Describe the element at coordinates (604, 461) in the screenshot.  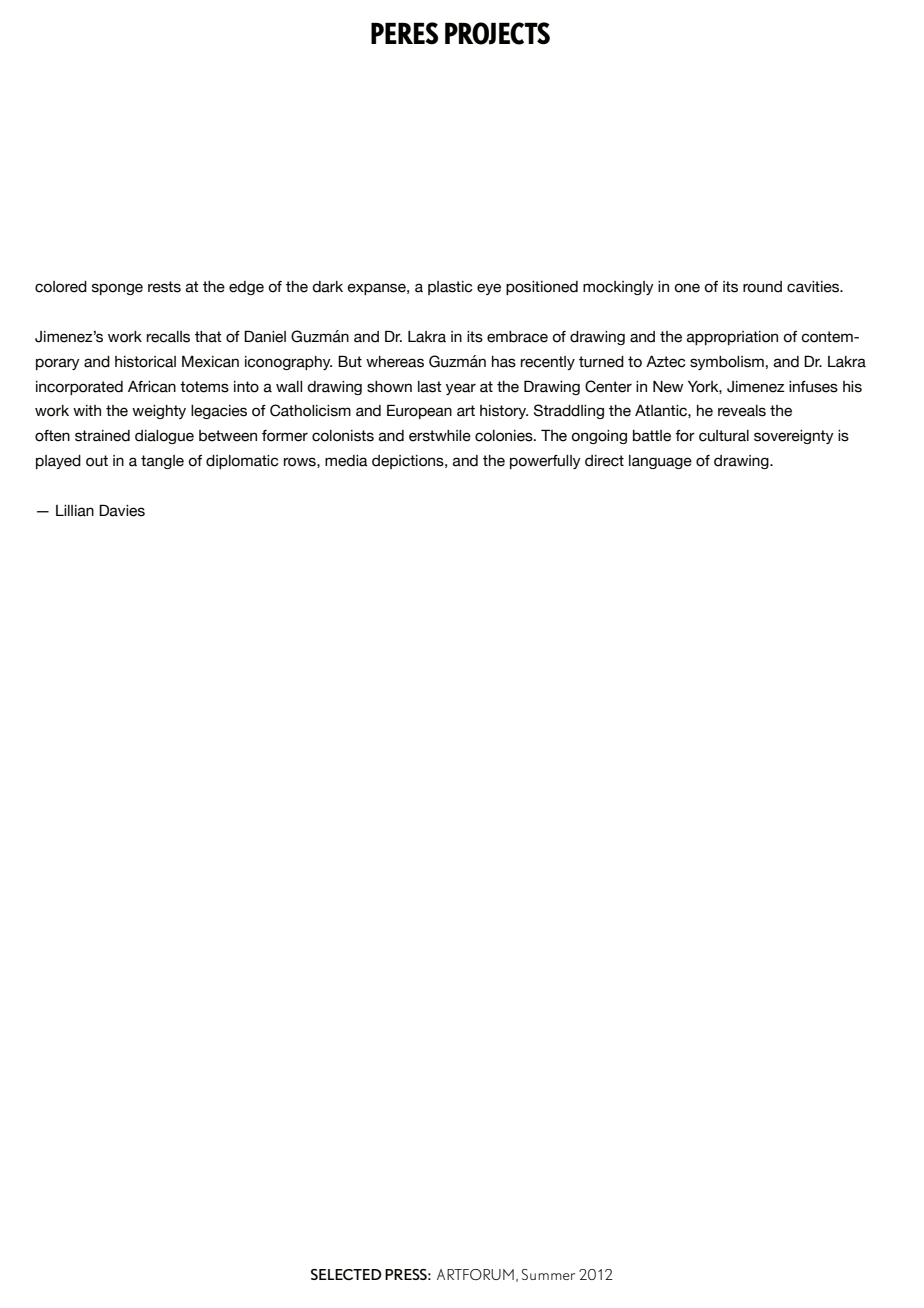
I see `direct` at that location.
